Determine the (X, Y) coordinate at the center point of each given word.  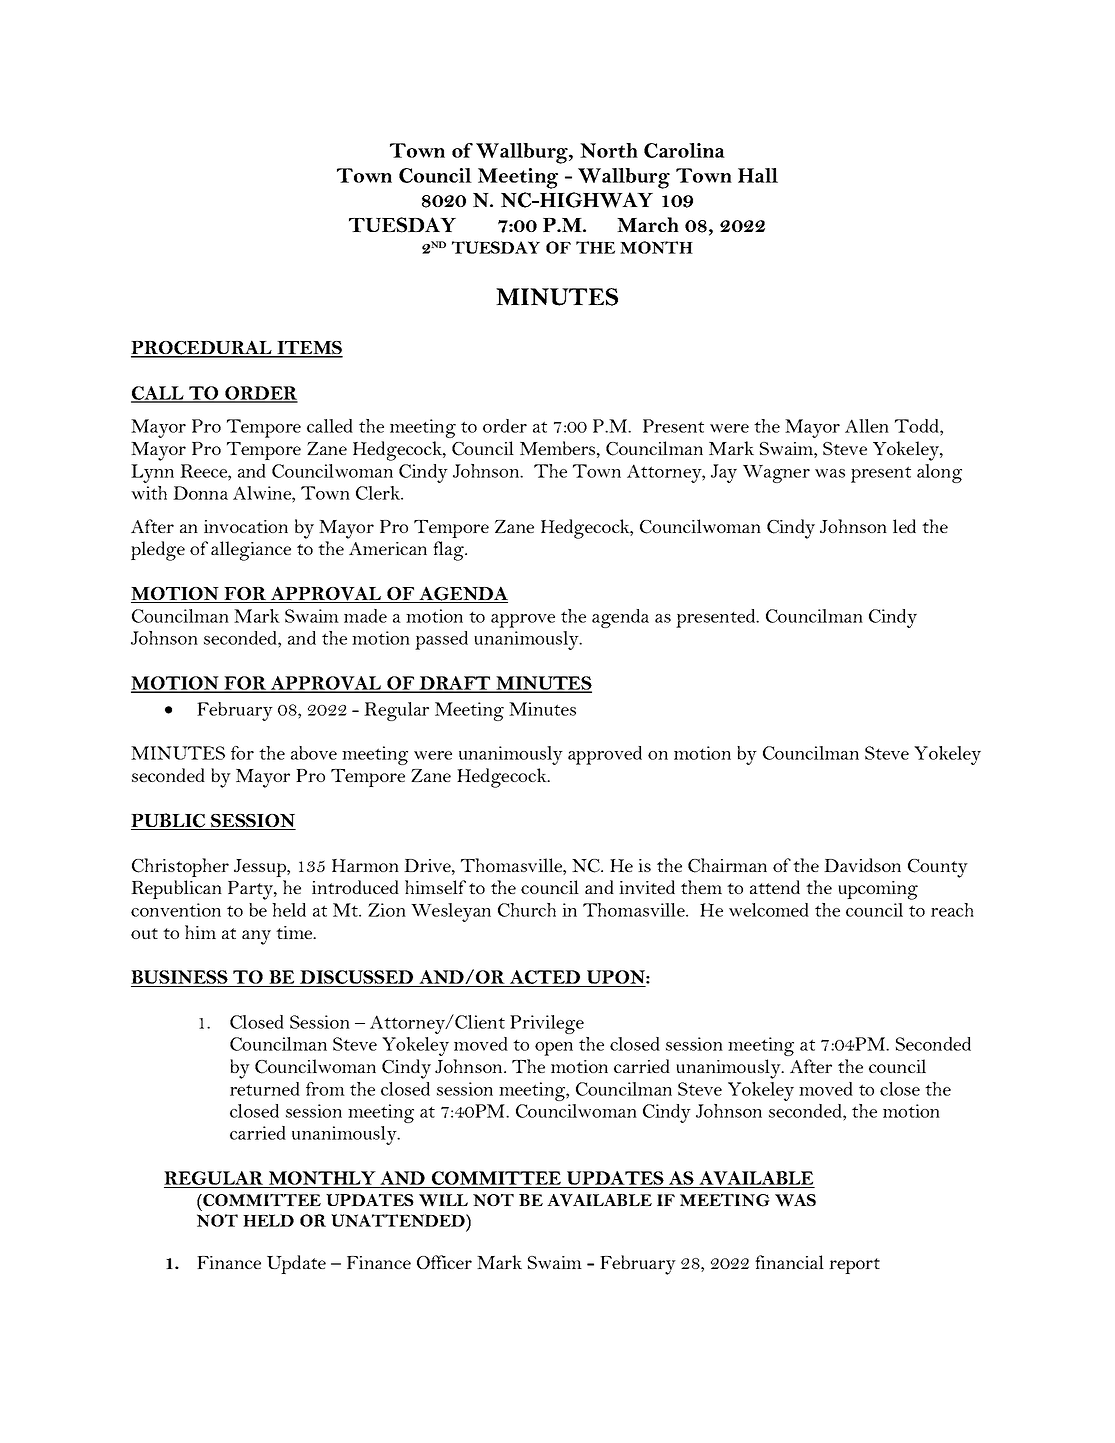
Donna (200, 493)
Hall (758, 175)
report (854, 1266)
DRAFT (455, 684)
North (609, 150)
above (314, 753)
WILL (443, 1200)
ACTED (545, 978)
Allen (867, 426)
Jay (724, 473)
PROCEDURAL (202, 348)
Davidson (862, 865)
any (256, 937)
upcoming (878, 890)
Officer (444, 1262)
